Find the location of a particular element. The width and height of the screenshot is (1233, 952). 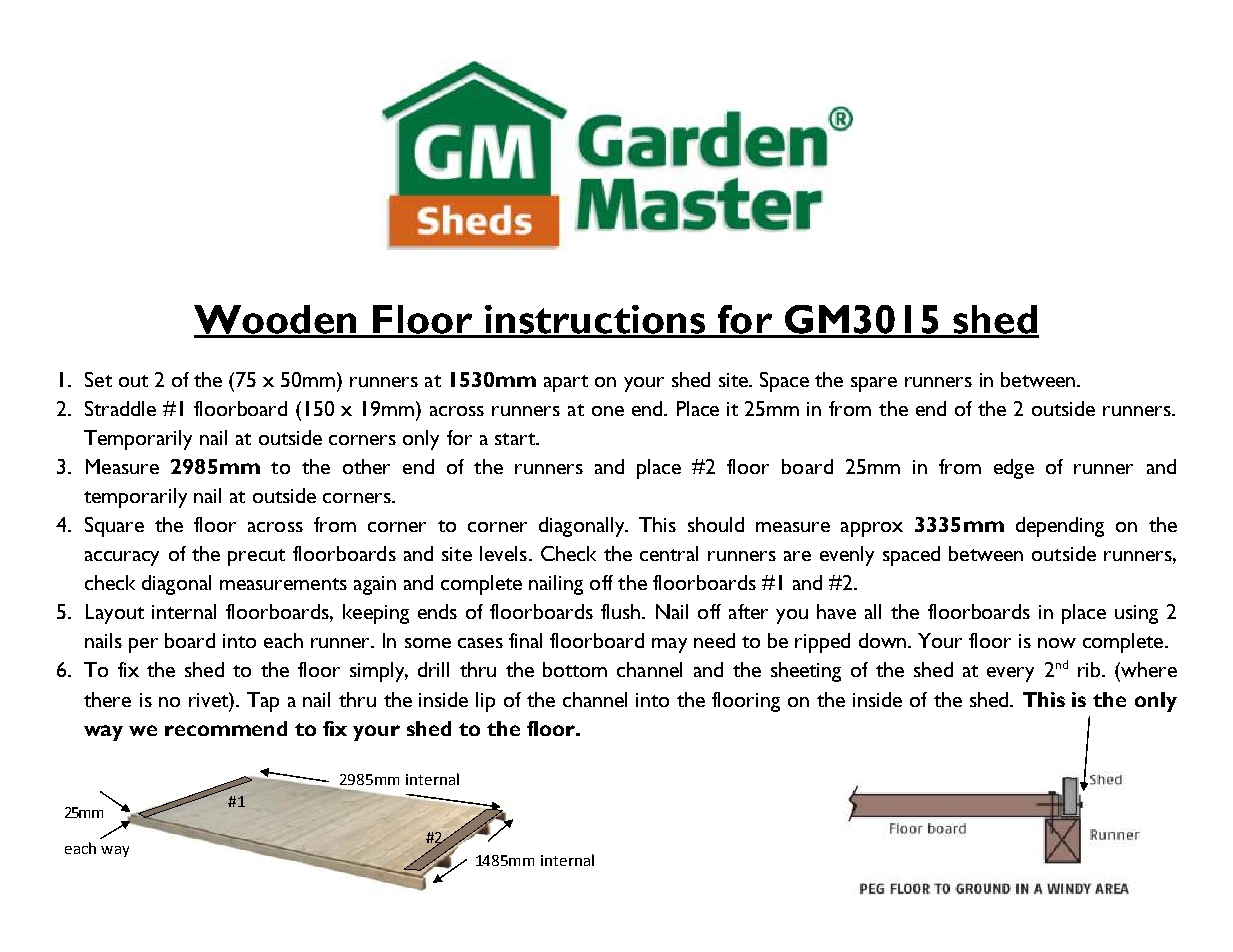

may is located at coordinates (669, 645).
